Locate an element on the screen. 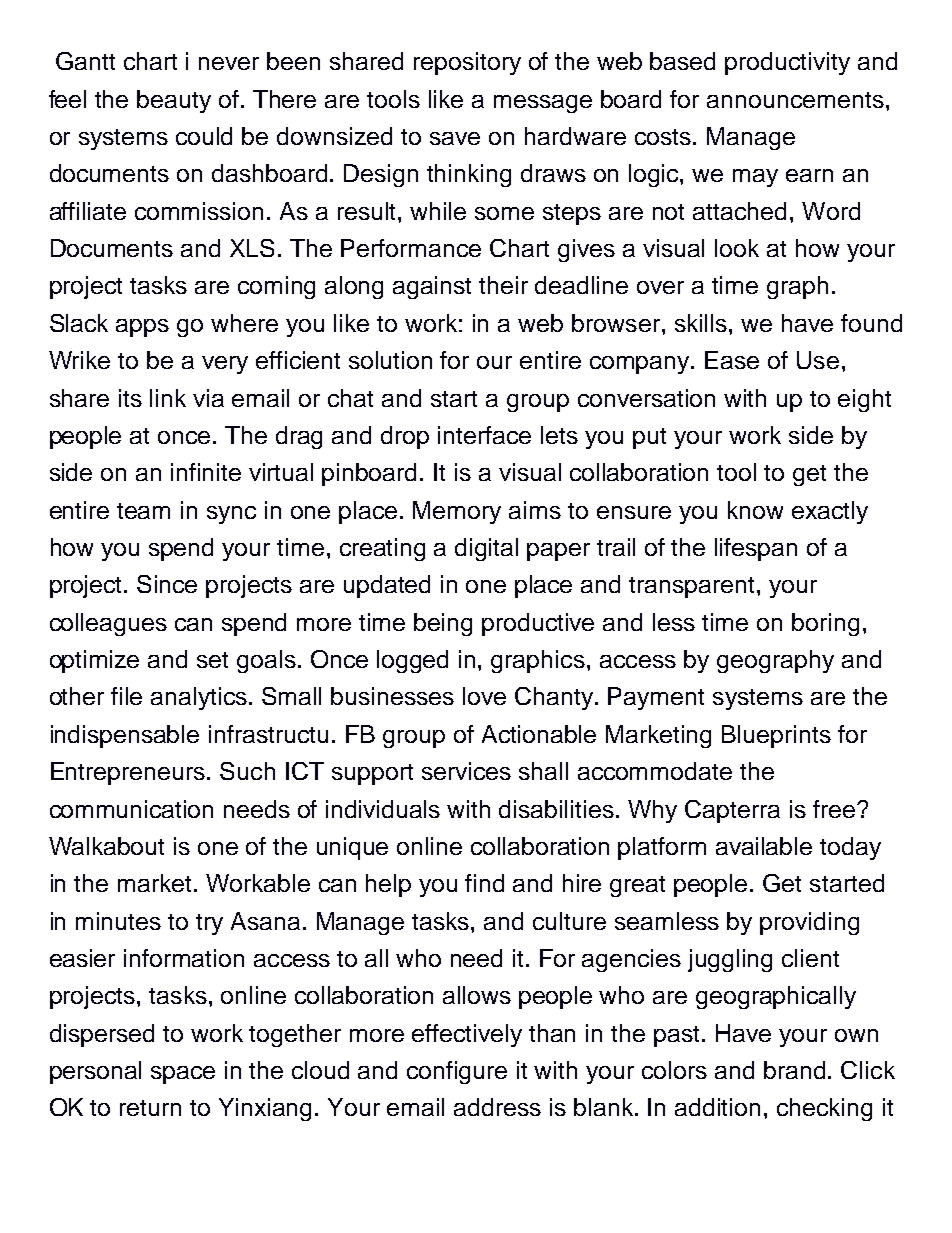 This screenshot has width=952, height=1233. repository is located at coordinates (467, 63).
